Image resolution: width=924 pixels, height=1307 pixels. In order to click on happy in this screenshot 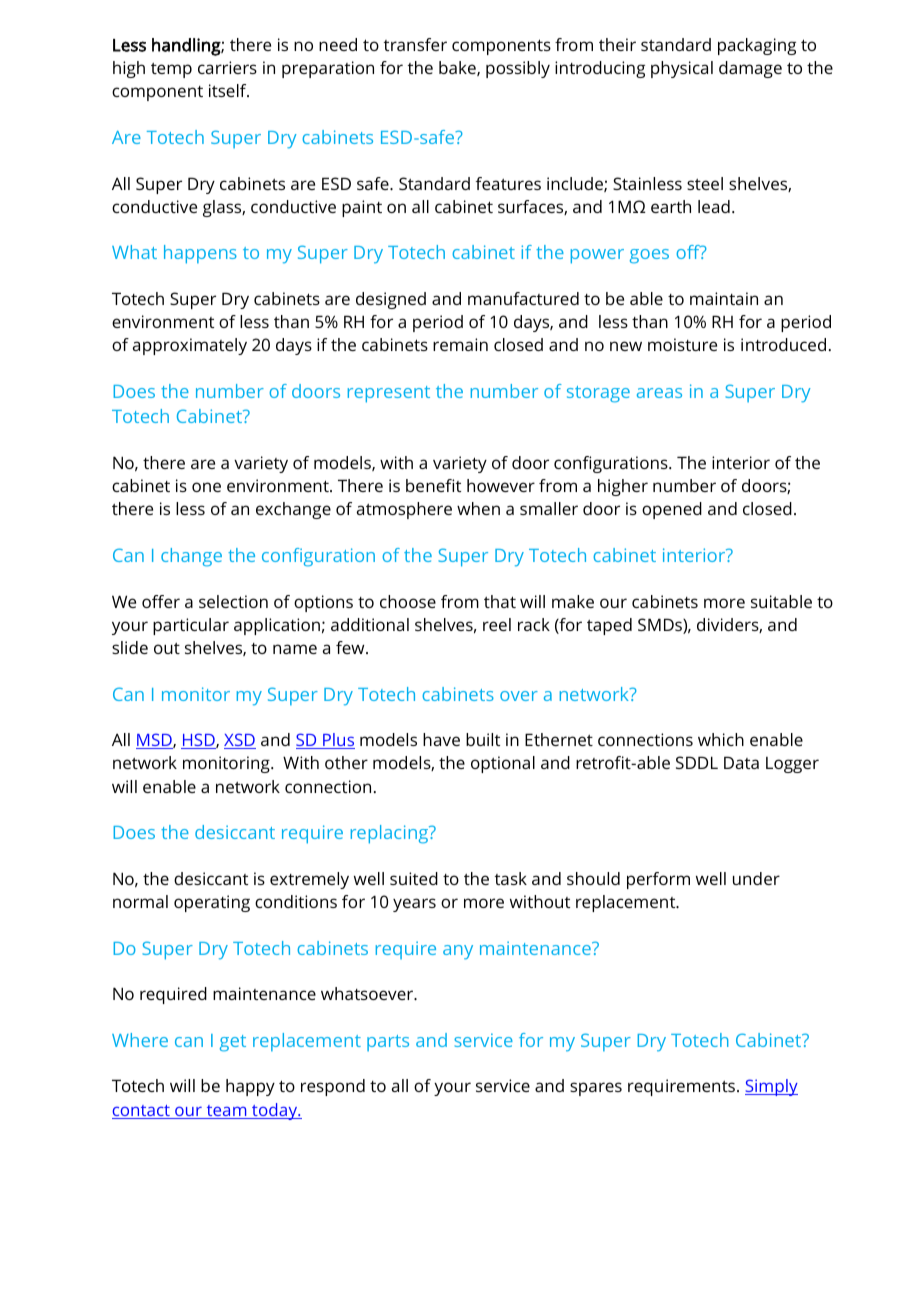, I will do `click(250, 1087)`.
